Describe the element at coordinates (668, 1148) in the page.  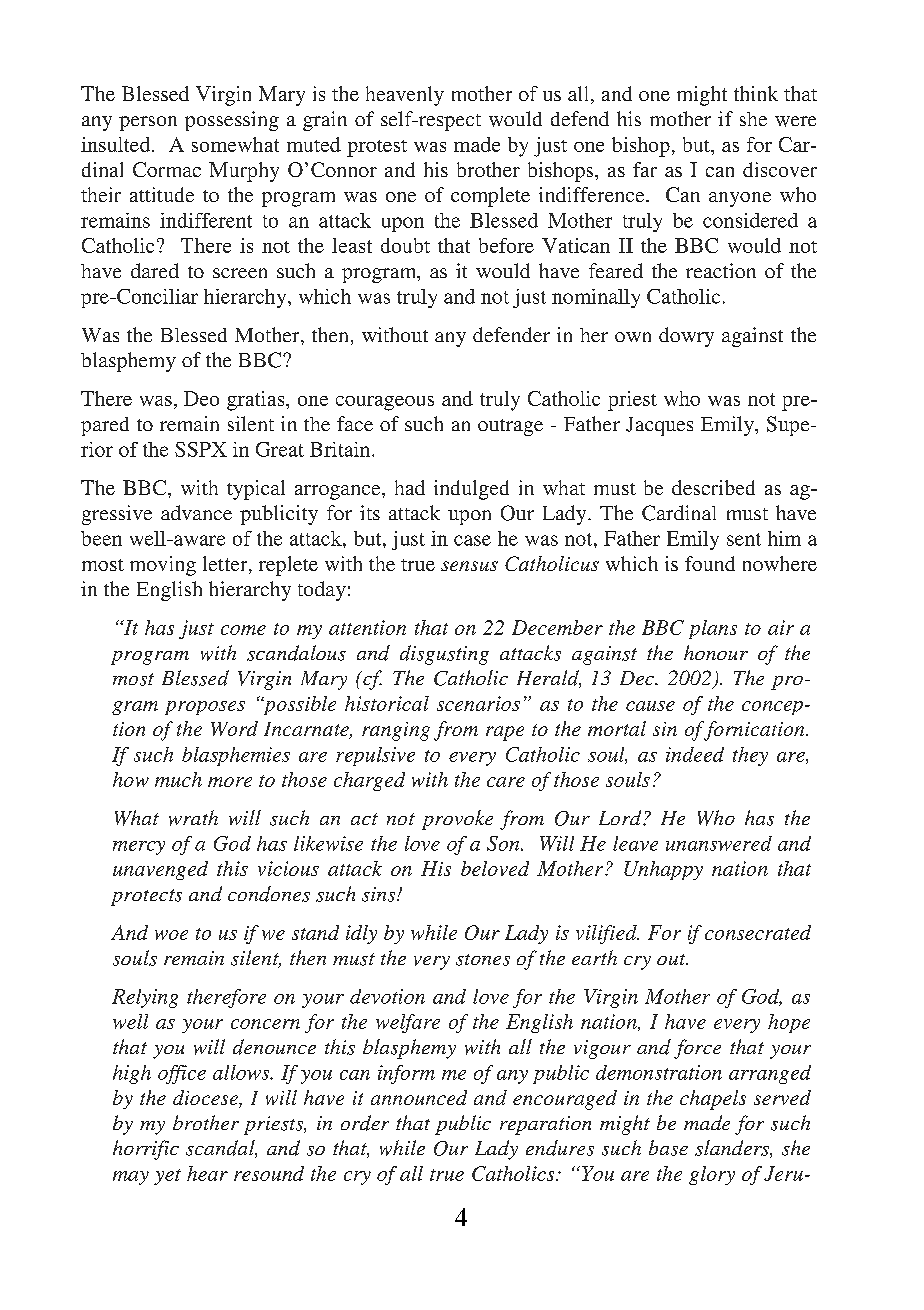
I see `base` at that location.
